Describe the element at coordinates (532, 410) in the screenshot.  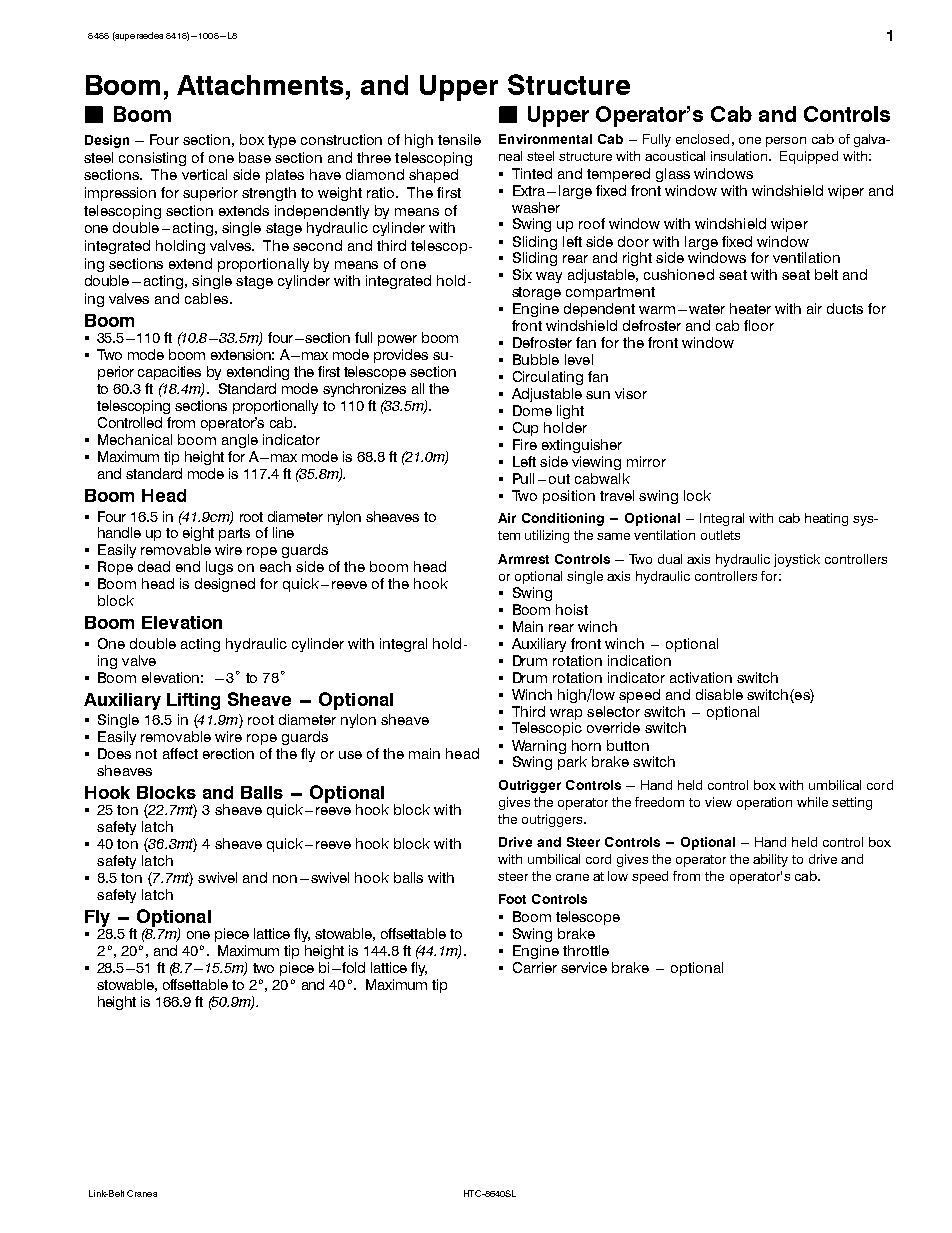
I see `Dome` at that location.
